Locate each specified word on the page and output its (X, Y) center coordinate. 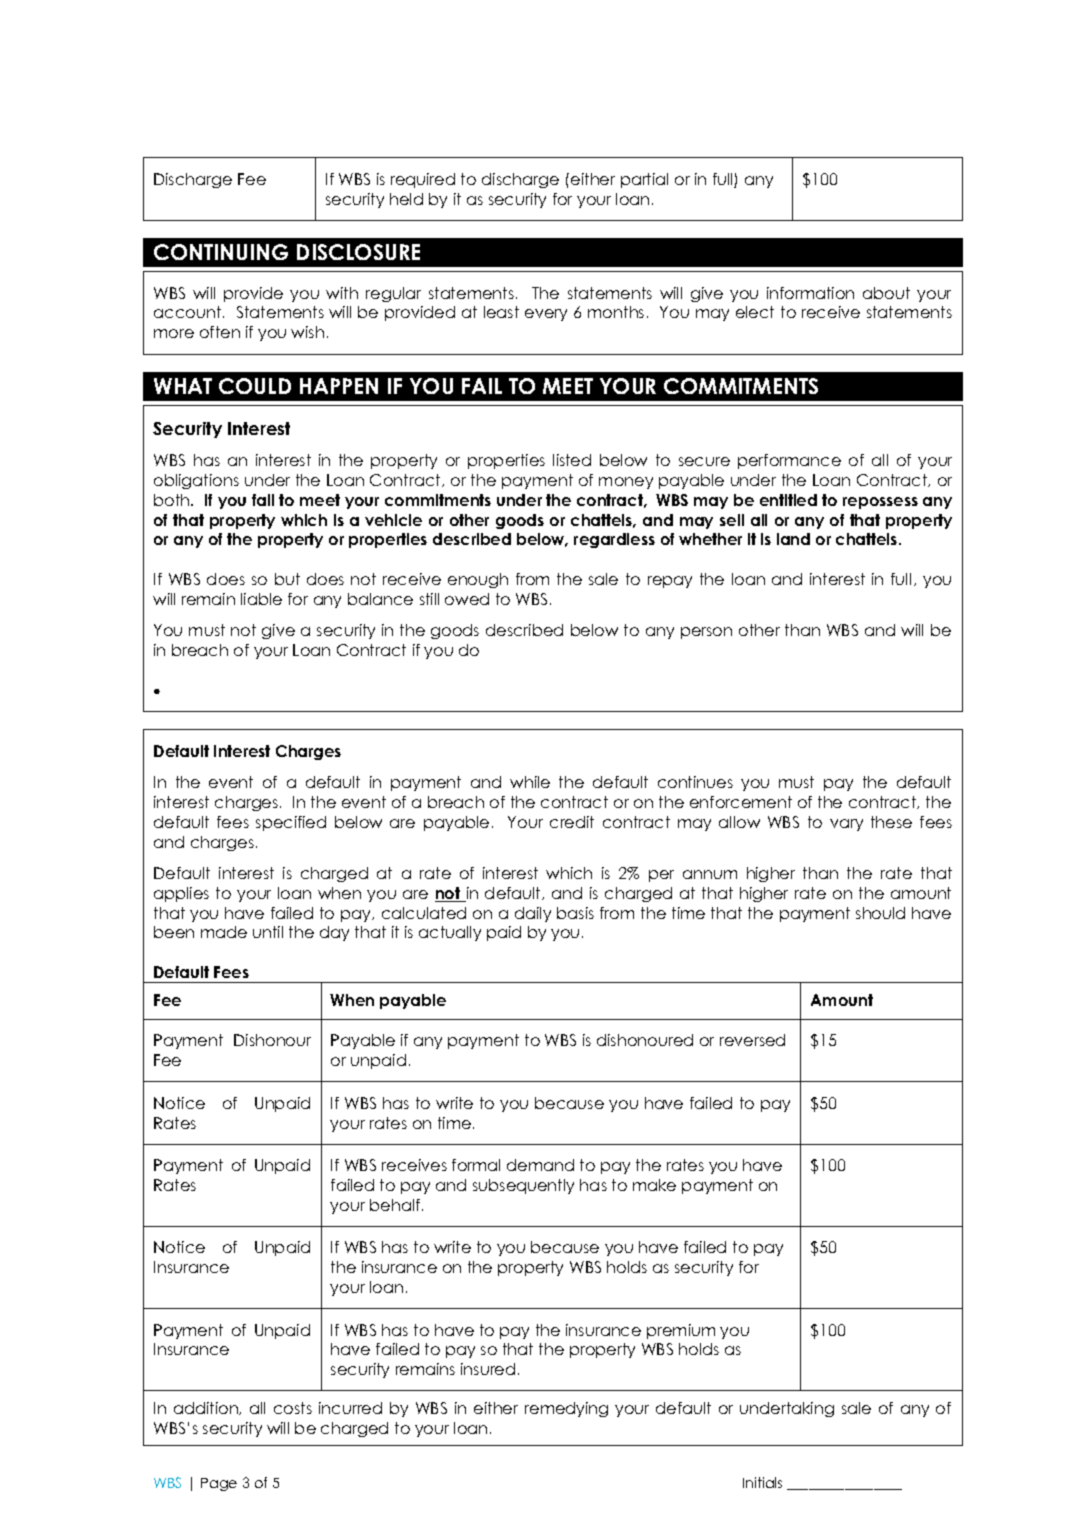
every (546, 315)
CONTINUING (221, 252)
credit (572, 822)
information (810, 293)
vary (846, 825)
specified (291, 823)
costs (293, 1408)
